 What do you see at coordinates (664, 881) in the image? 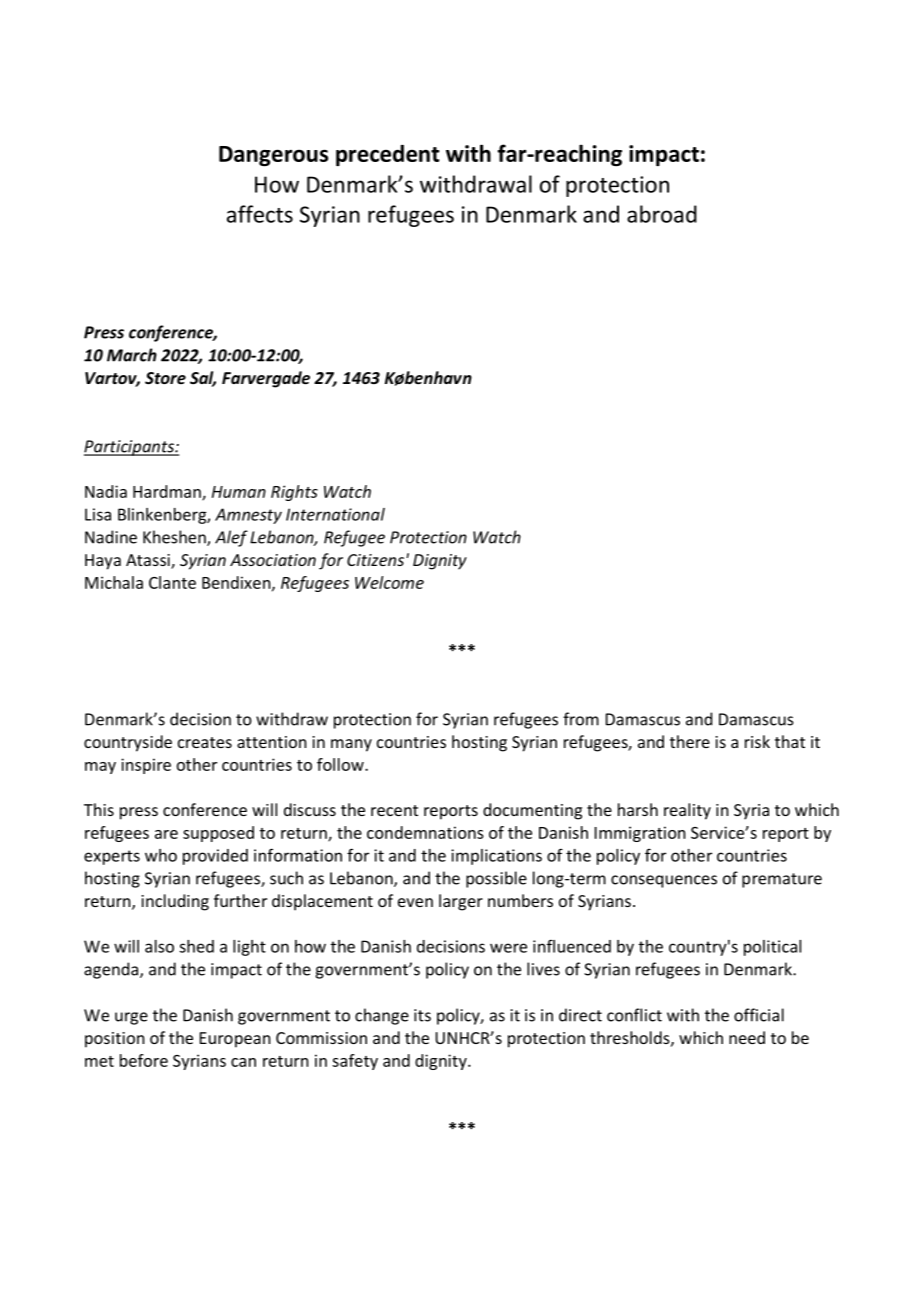
I see `consequences` at bounding box center [664, 881].
